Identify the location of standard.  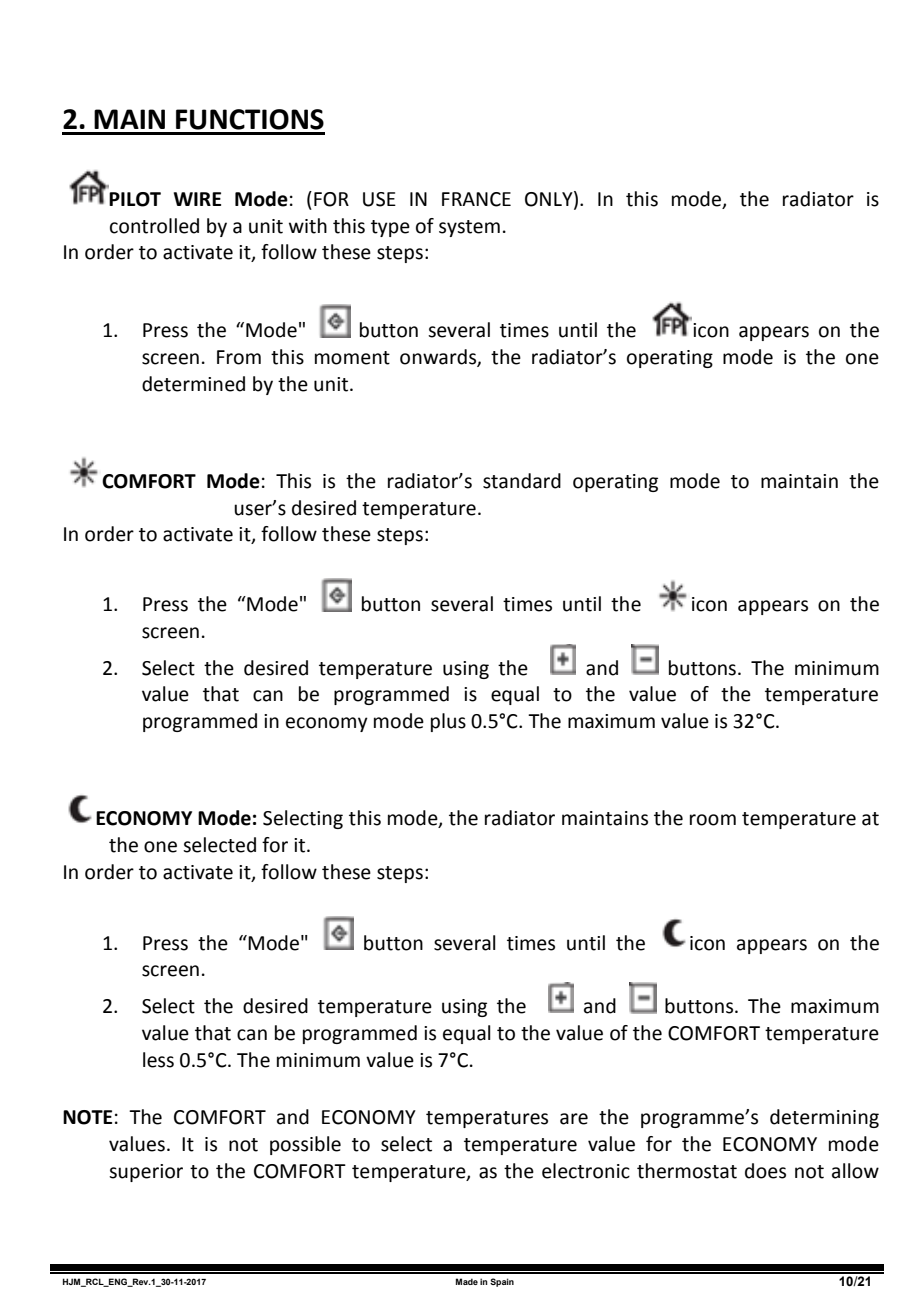
(522, 481).
